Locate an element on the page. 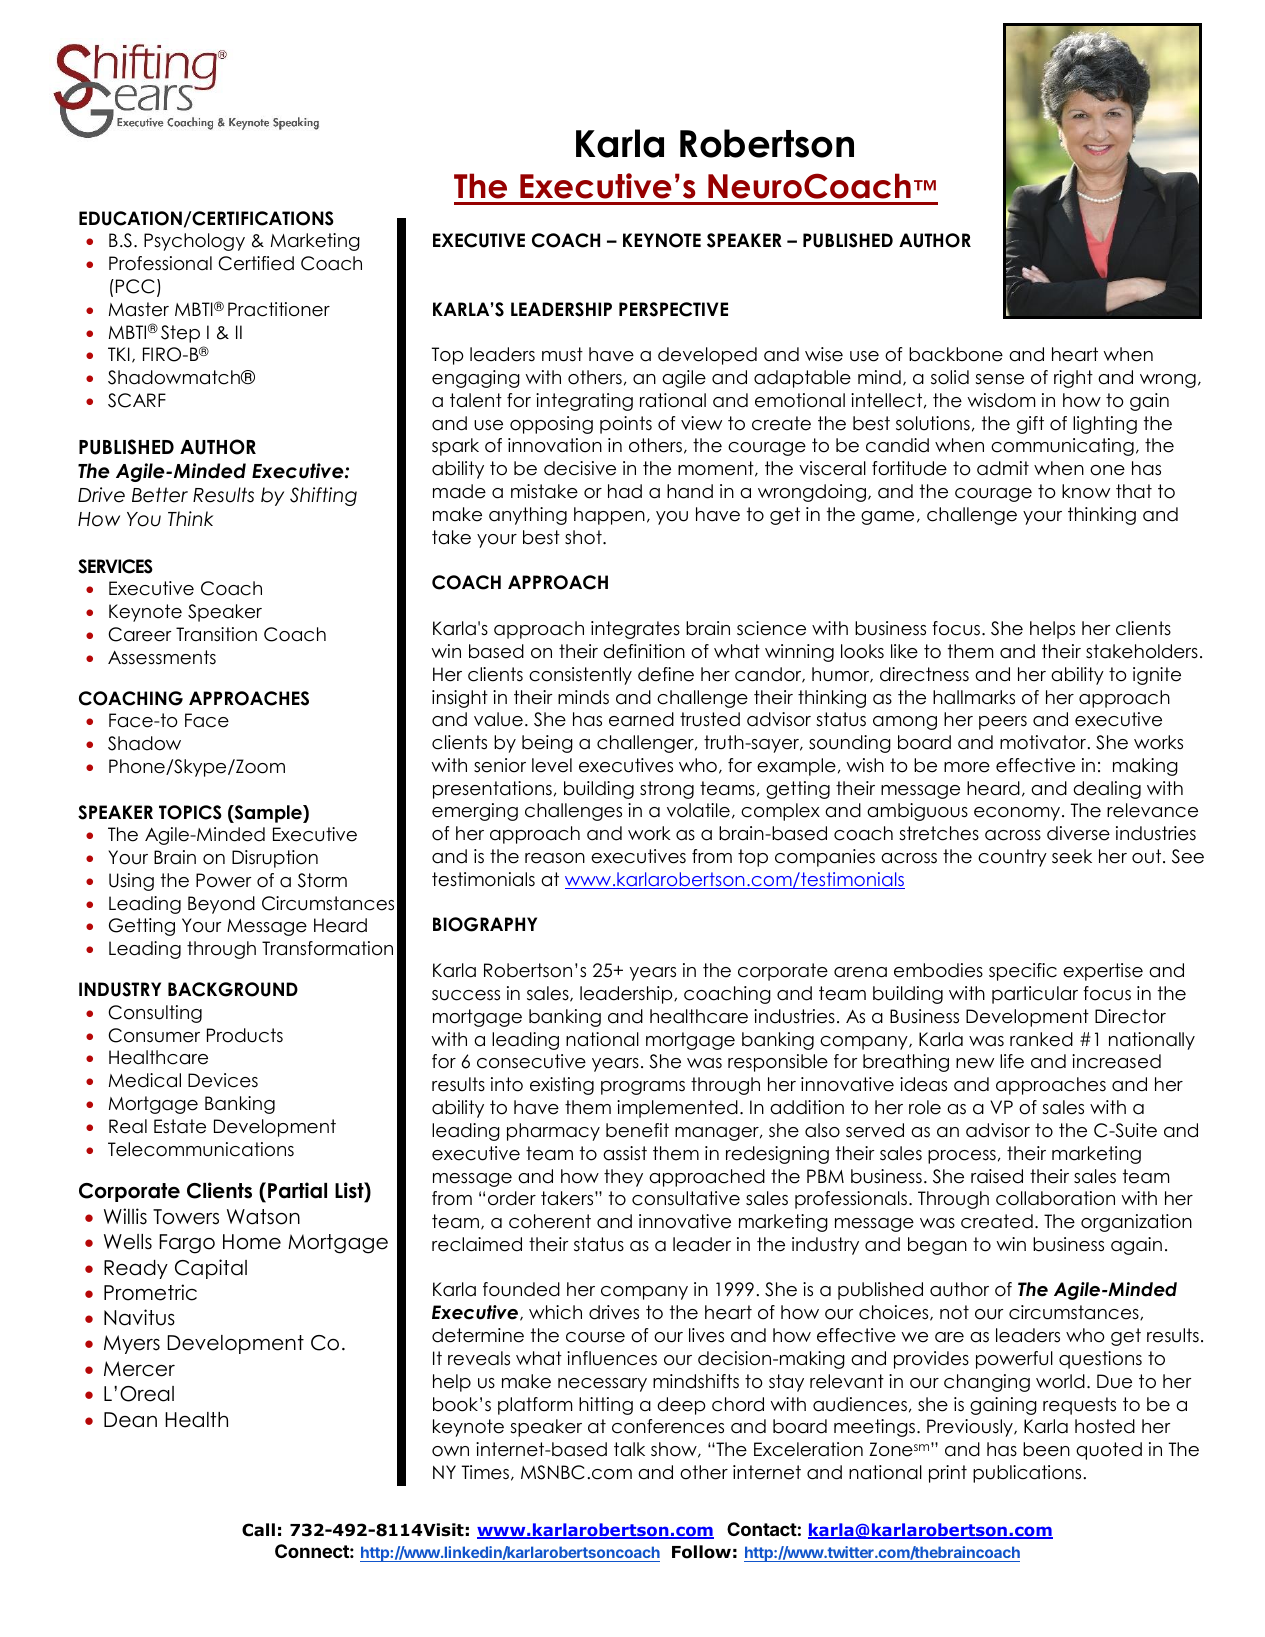 The height and width of the image is (1637, 1265). know is located at coordinates (1086, 491).
